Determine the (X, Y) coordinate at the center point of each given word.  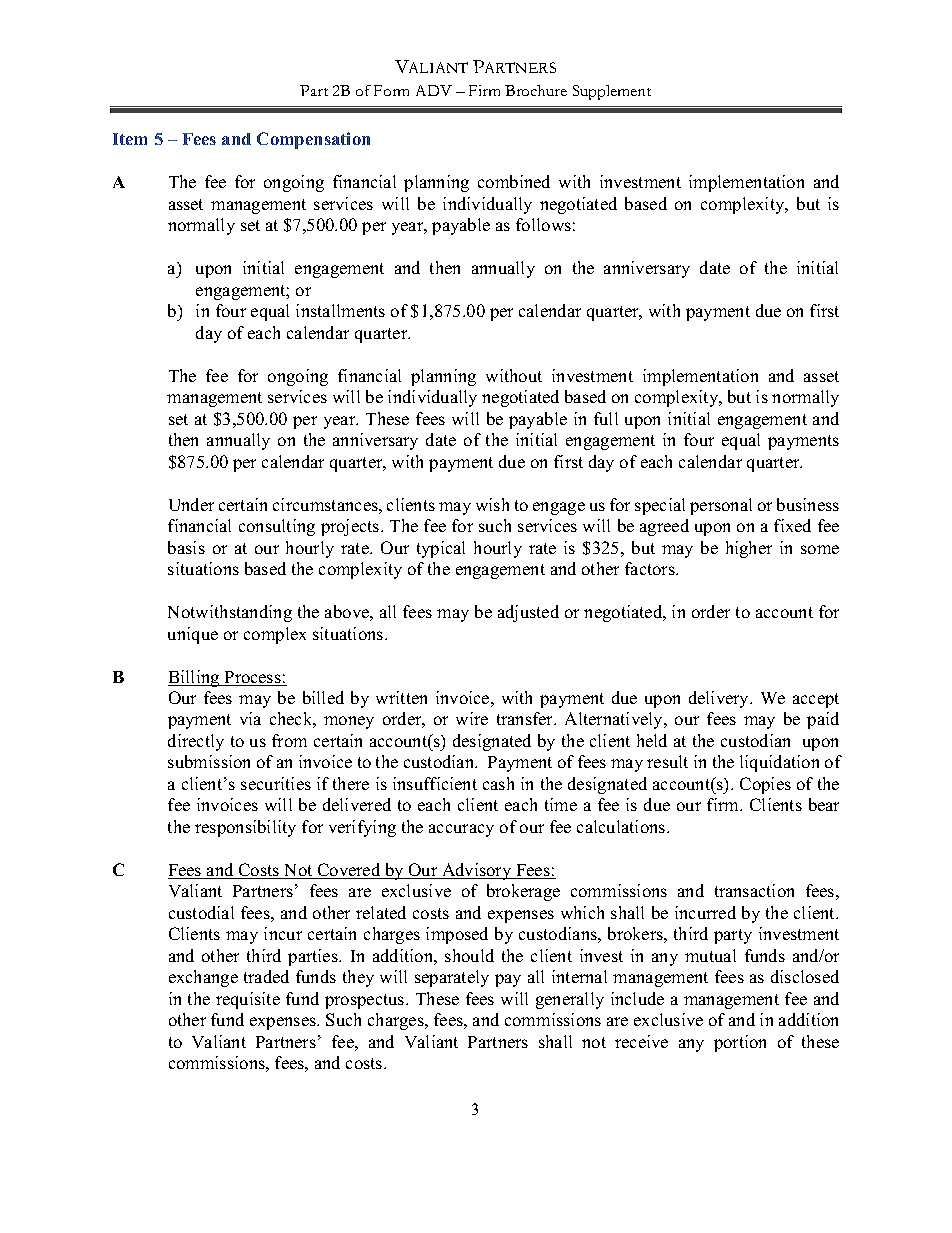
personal (721, 506)
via (250, 718)
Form (391, 90)
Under (191, 504)
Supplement (612, 92)
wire (472, 718)
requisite (248, 1000)
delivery (720, 699)
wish (492, 504)
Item (130, 139)
